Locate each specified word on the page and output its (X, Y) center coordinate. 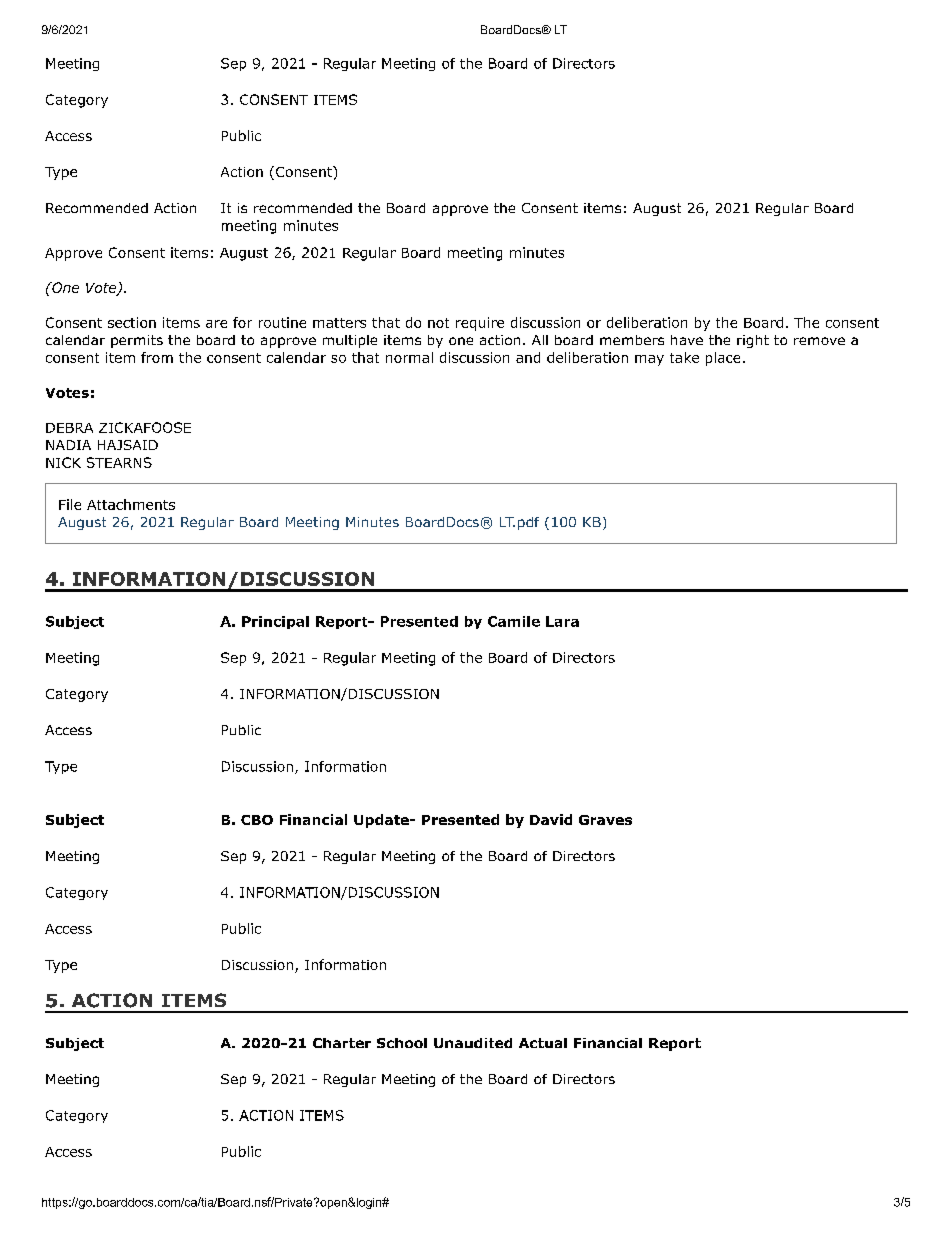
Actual (543, 1043)
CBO (257, 820)
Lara (562, 621)
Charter (342, 1043)
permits (137, 341)
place (723, 359)
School (402, 1043)
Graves (605, 820)
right (753, 341)
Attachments (131, 504)
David (551, 819)
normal (409, 357)
